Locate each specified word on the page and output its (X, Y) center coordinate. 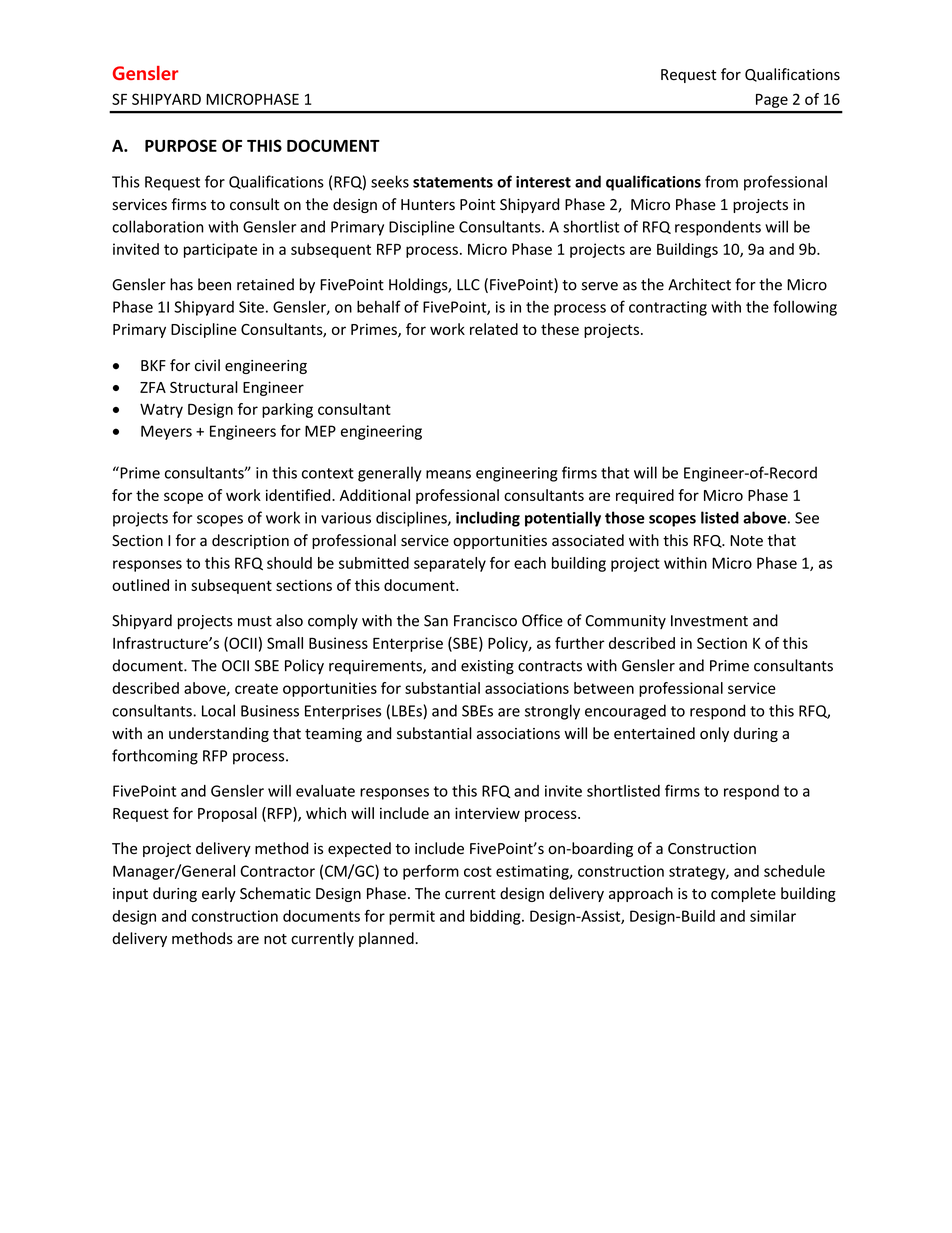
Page (772, 101)
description (250, 541)
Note (746, 541)
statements (453, 182)
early (219, 894)
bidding (496, 917)
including (488, 519)
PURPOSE (181, 145)
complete (743, 894)
